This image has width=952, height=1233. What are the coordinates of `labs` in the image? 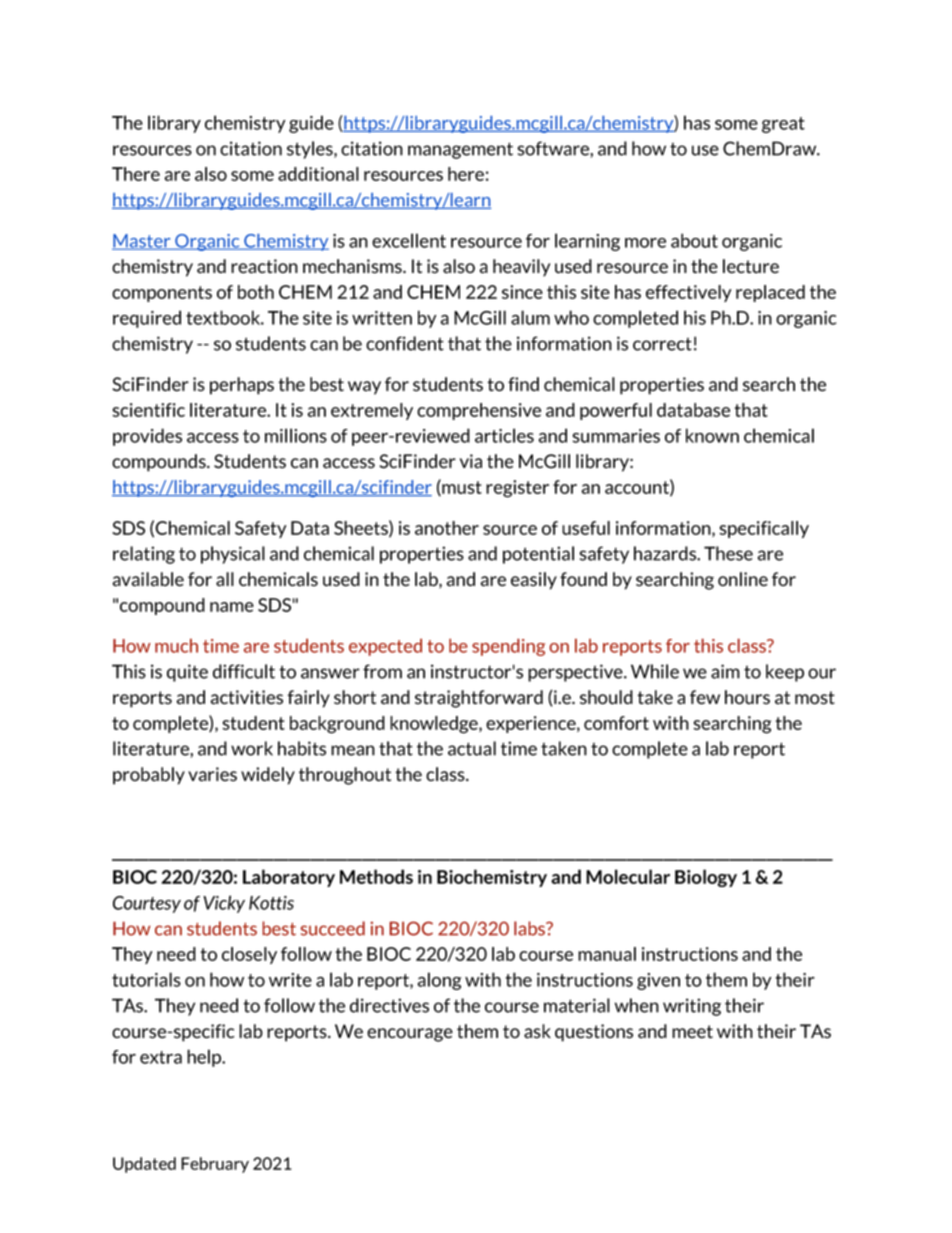 It's located at (530, 928).
